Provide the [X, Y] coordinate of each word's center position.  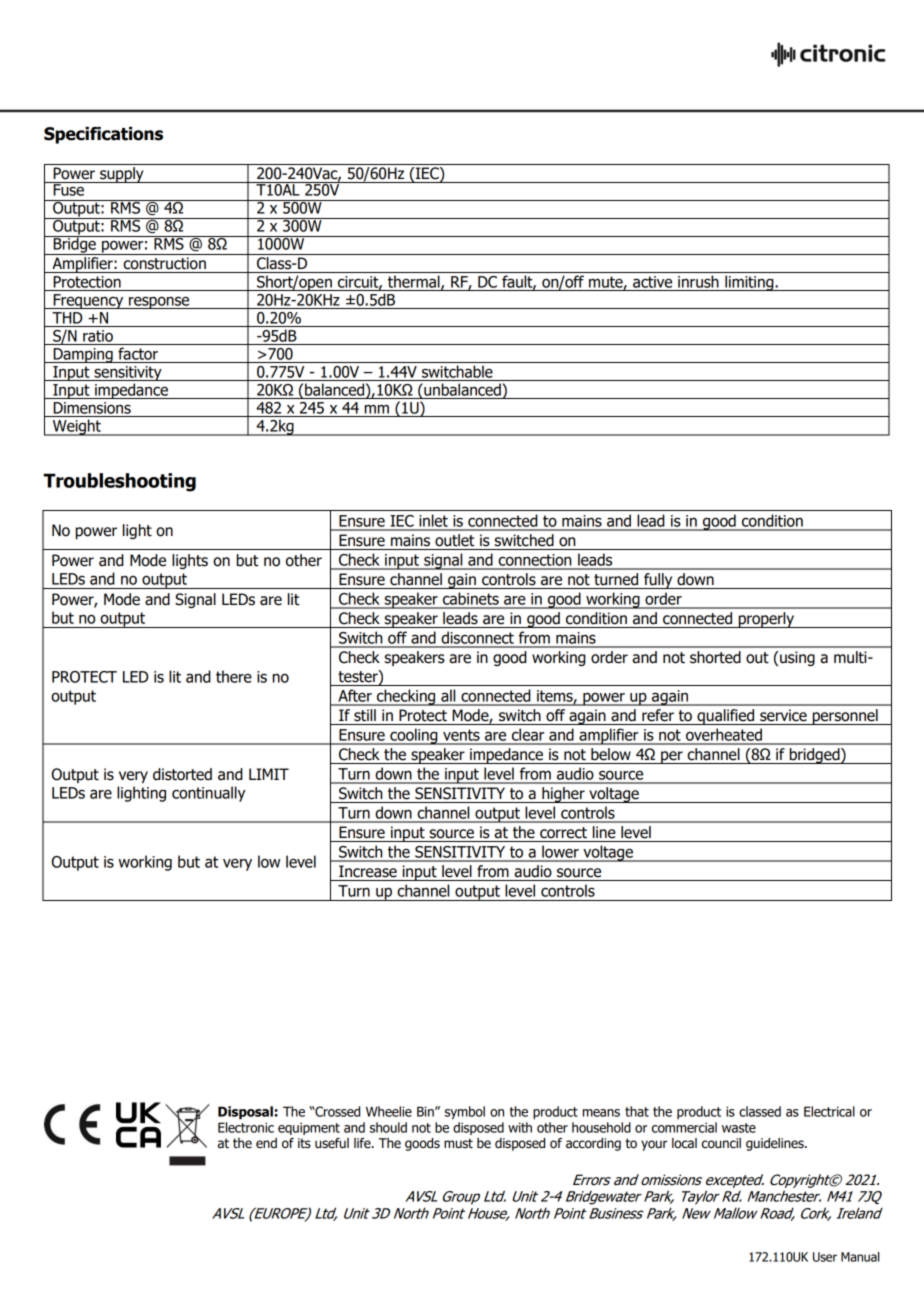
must [458, 1143]
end [266, 1143]
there [234, 676]
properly [766, 620]
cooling [414, 736]
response [159, 302]
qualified [725, 717]
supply [122, 175]
